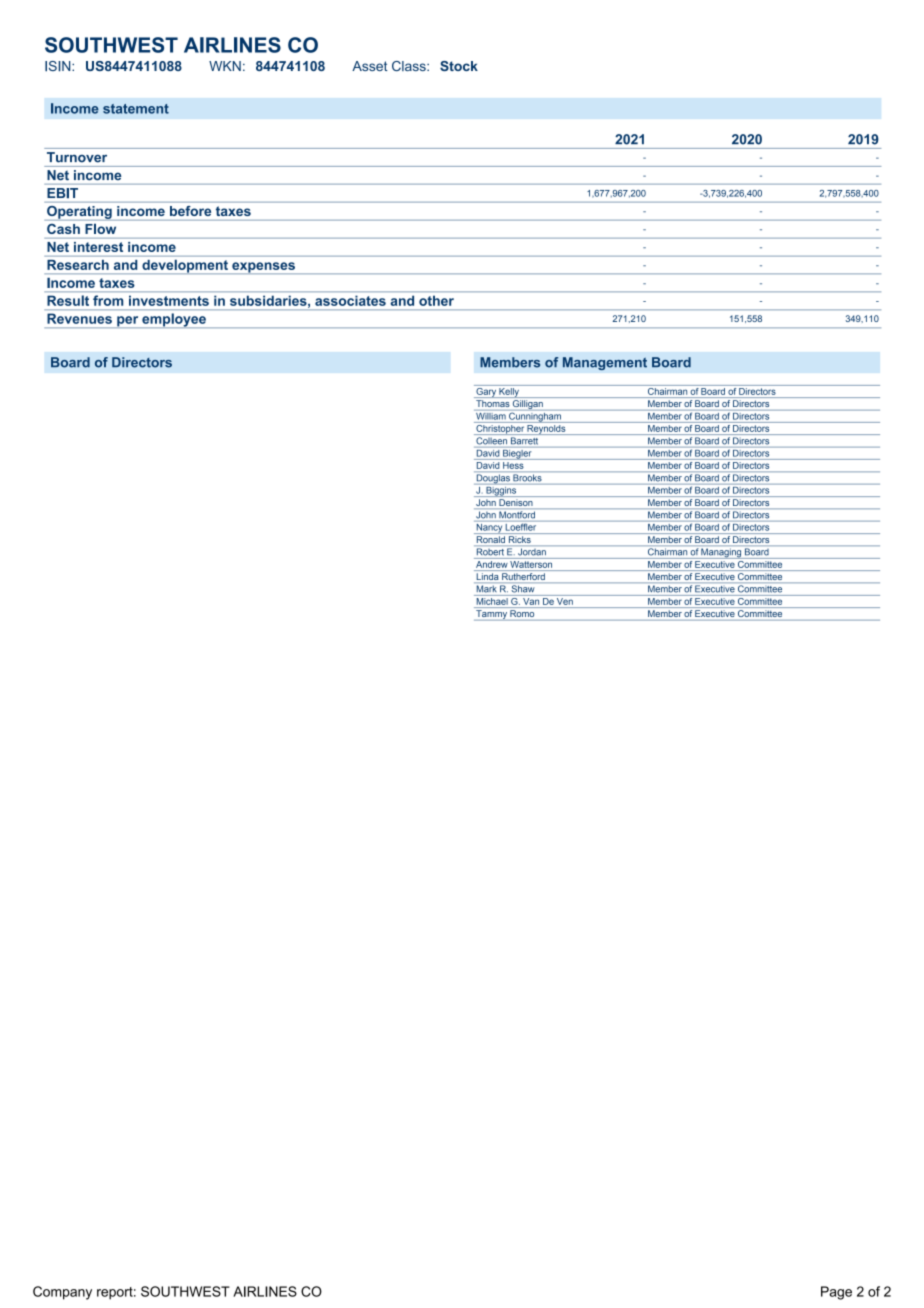  Describe the element at coordinates (605, 363) in the document. I see `Management` at that location.
